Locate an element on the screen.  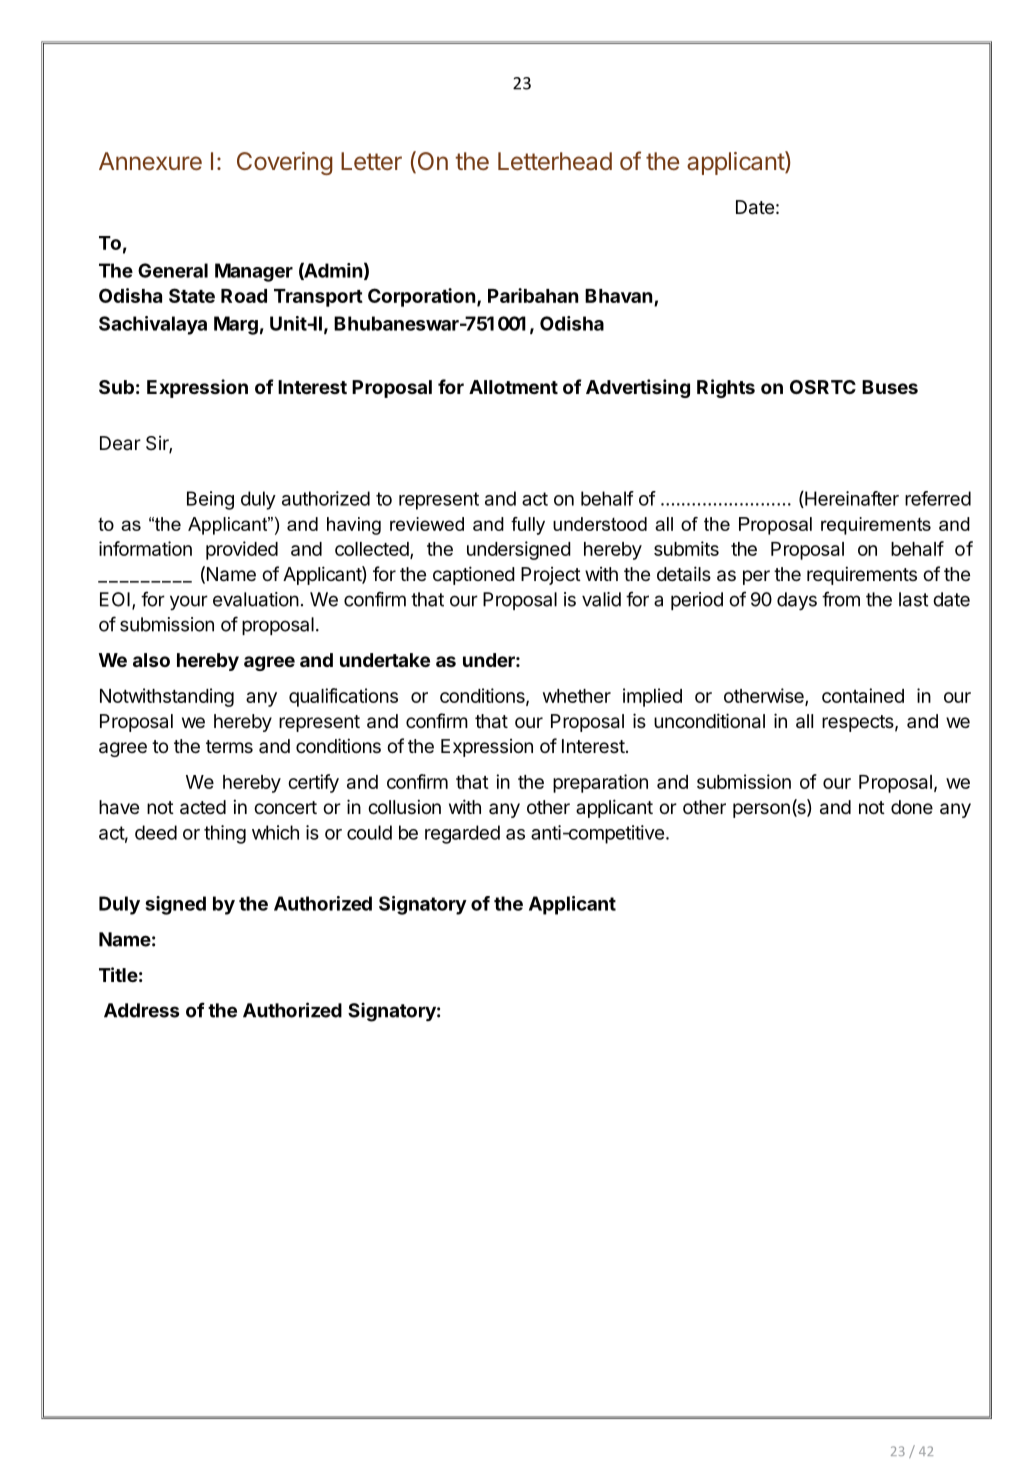
from is located at coordinates (841, 599).
